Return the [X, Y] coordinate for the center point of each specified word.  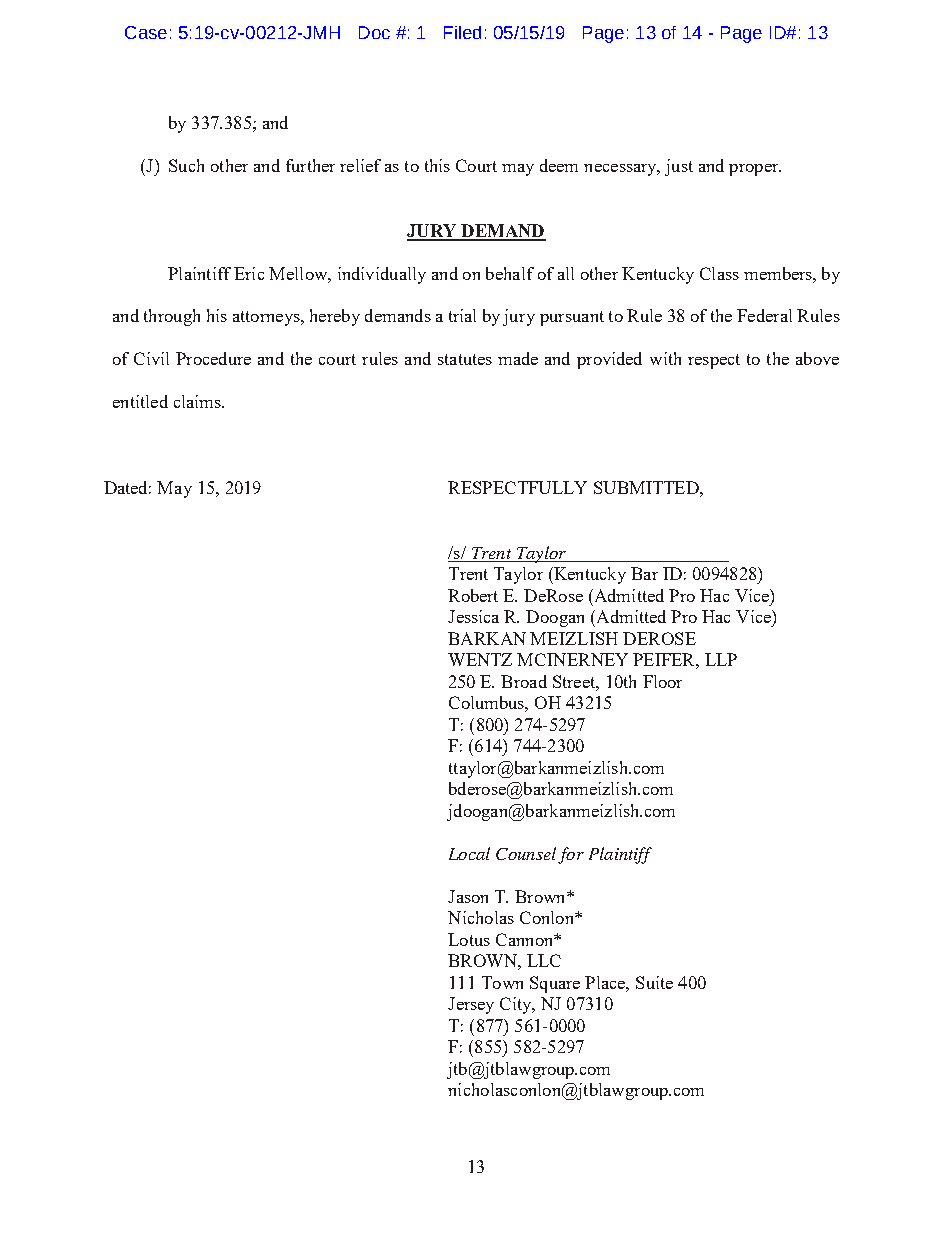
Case [146, 32]
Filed [462, 32]
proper [755, 170]
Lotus [469, 939]
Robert [473, 595]
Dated [127, 487]
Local [469, 853]
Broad [524, 681]
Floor [662, 681]
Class [719, 273]
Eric [249, 273]
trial [462, 315]
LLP [721, 659]
